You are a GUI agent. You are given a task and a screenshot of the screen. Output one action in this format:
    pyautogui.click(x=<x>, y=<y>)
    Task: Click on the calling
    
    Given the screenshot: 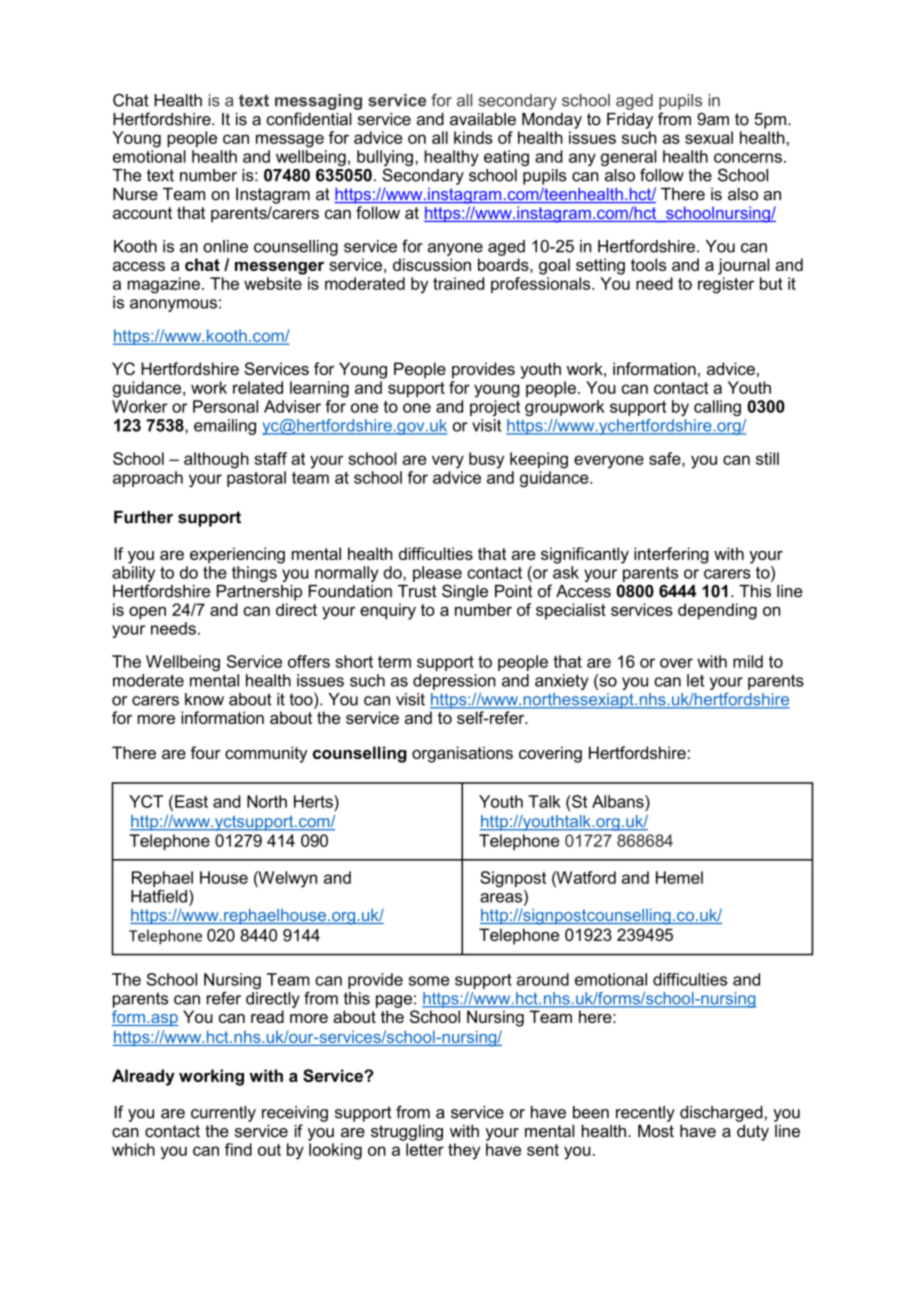 What is the action you would take?
    pyautogui.click(x=717, y=408)
